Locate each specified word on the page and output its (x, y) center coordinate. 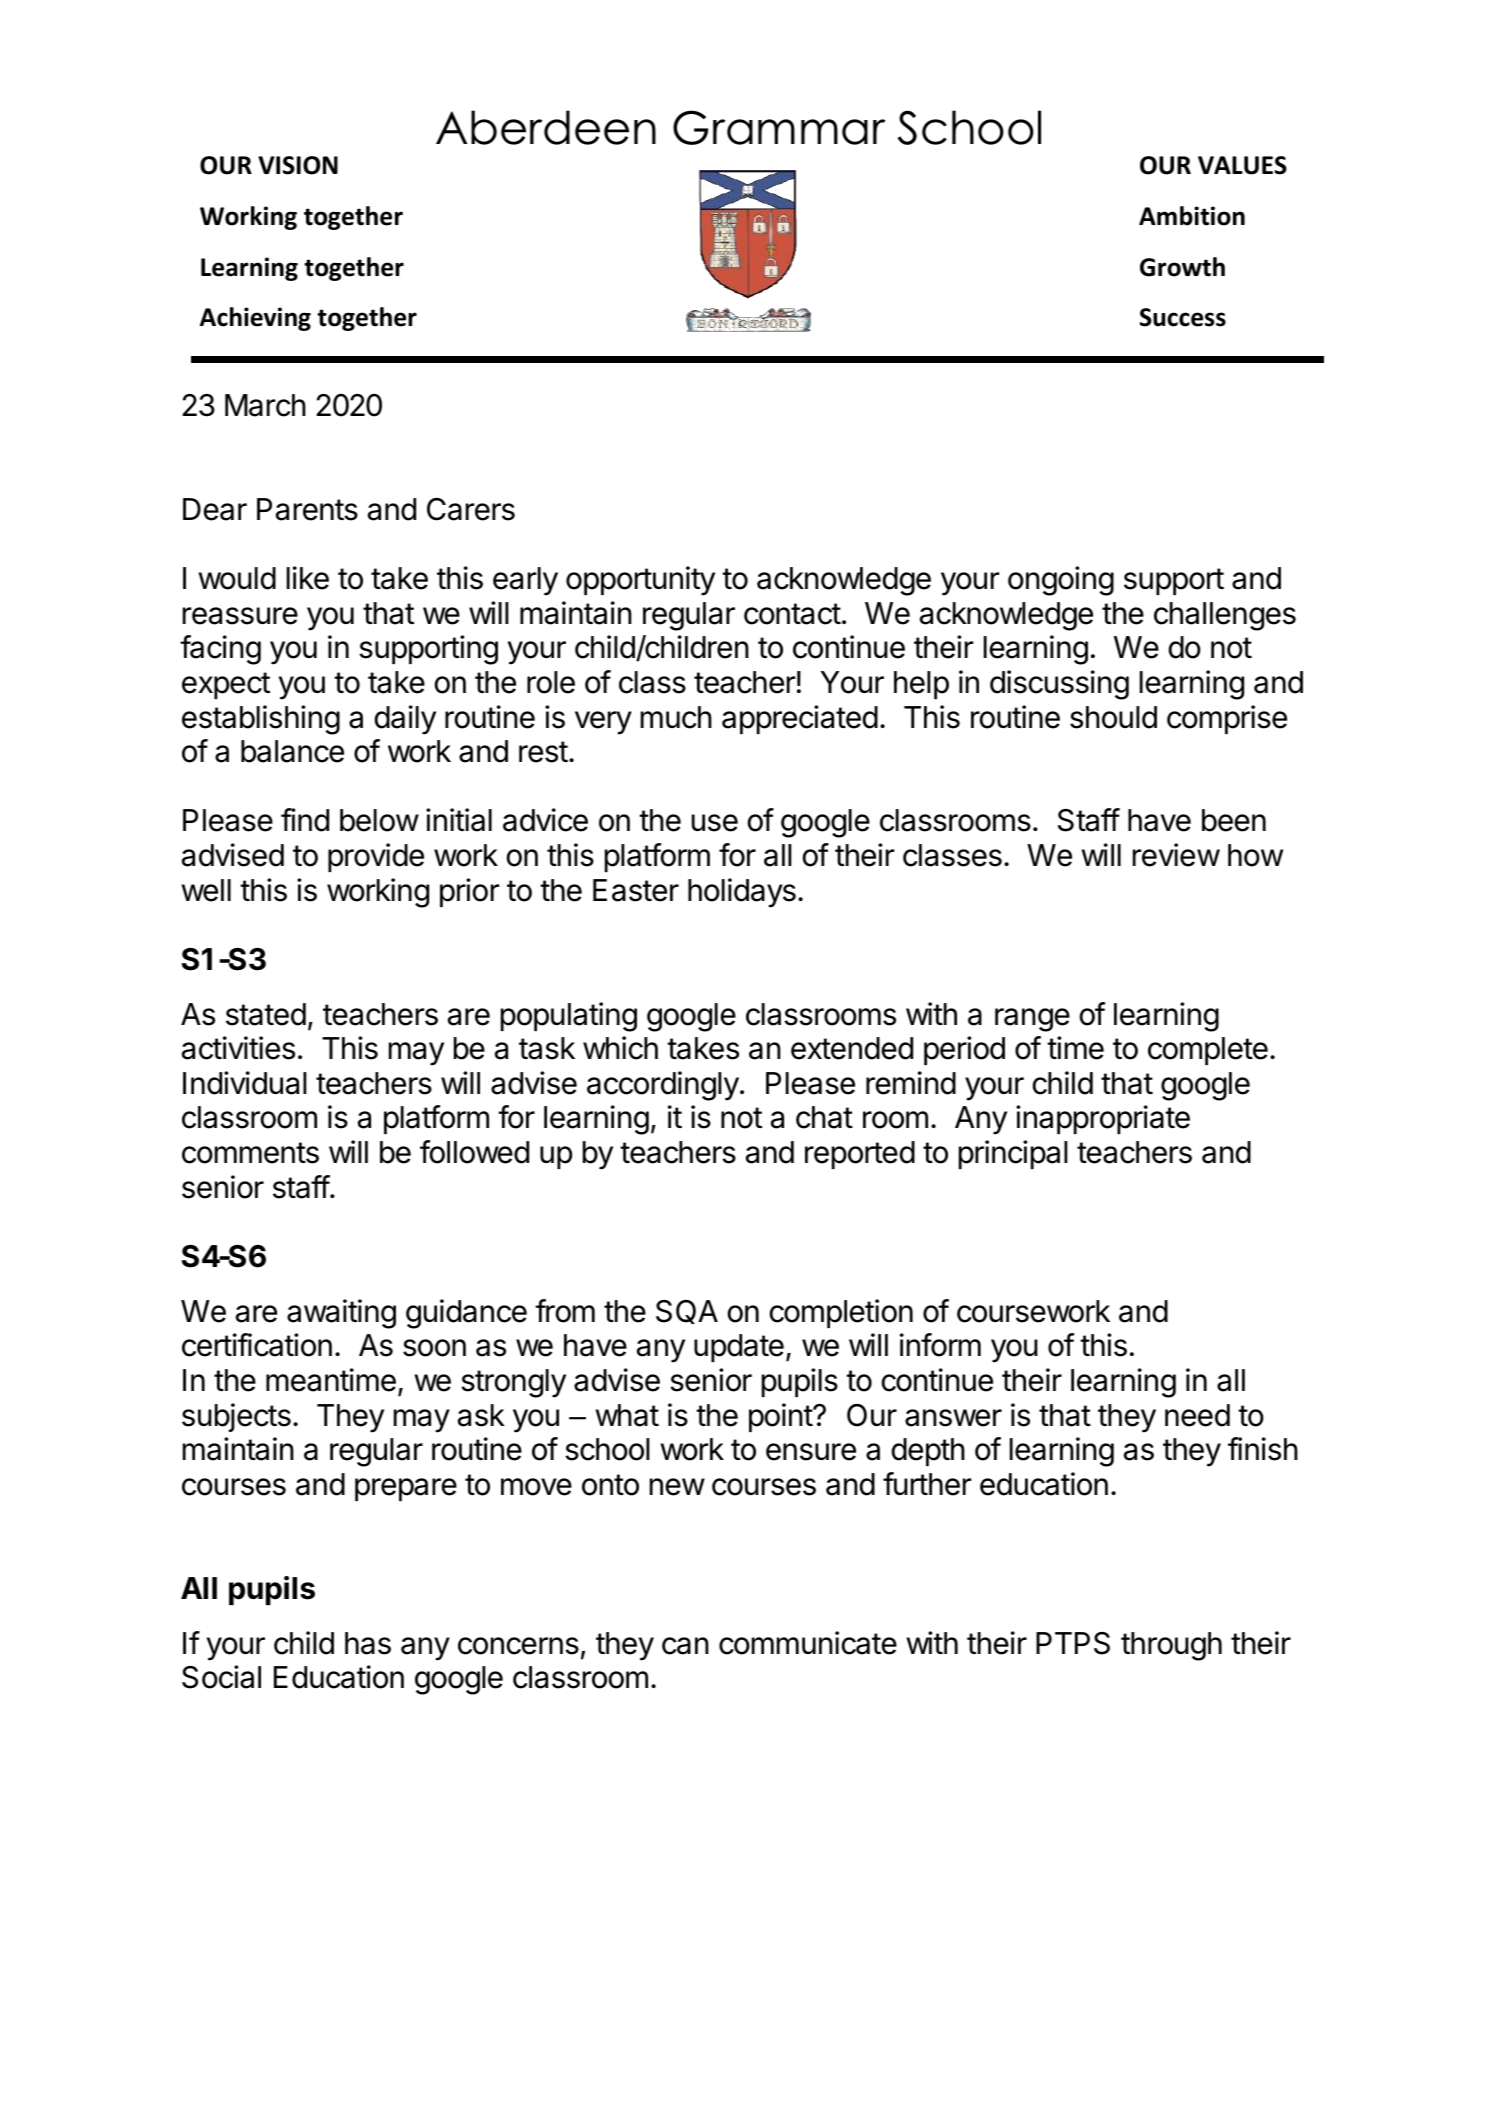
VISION (298, 165)
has (368, 1643)
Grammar (779, 127)
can (685, 1646)
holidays (742, 893)
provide (376, 857)
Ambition (1192, 216)
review (1176, 855)
